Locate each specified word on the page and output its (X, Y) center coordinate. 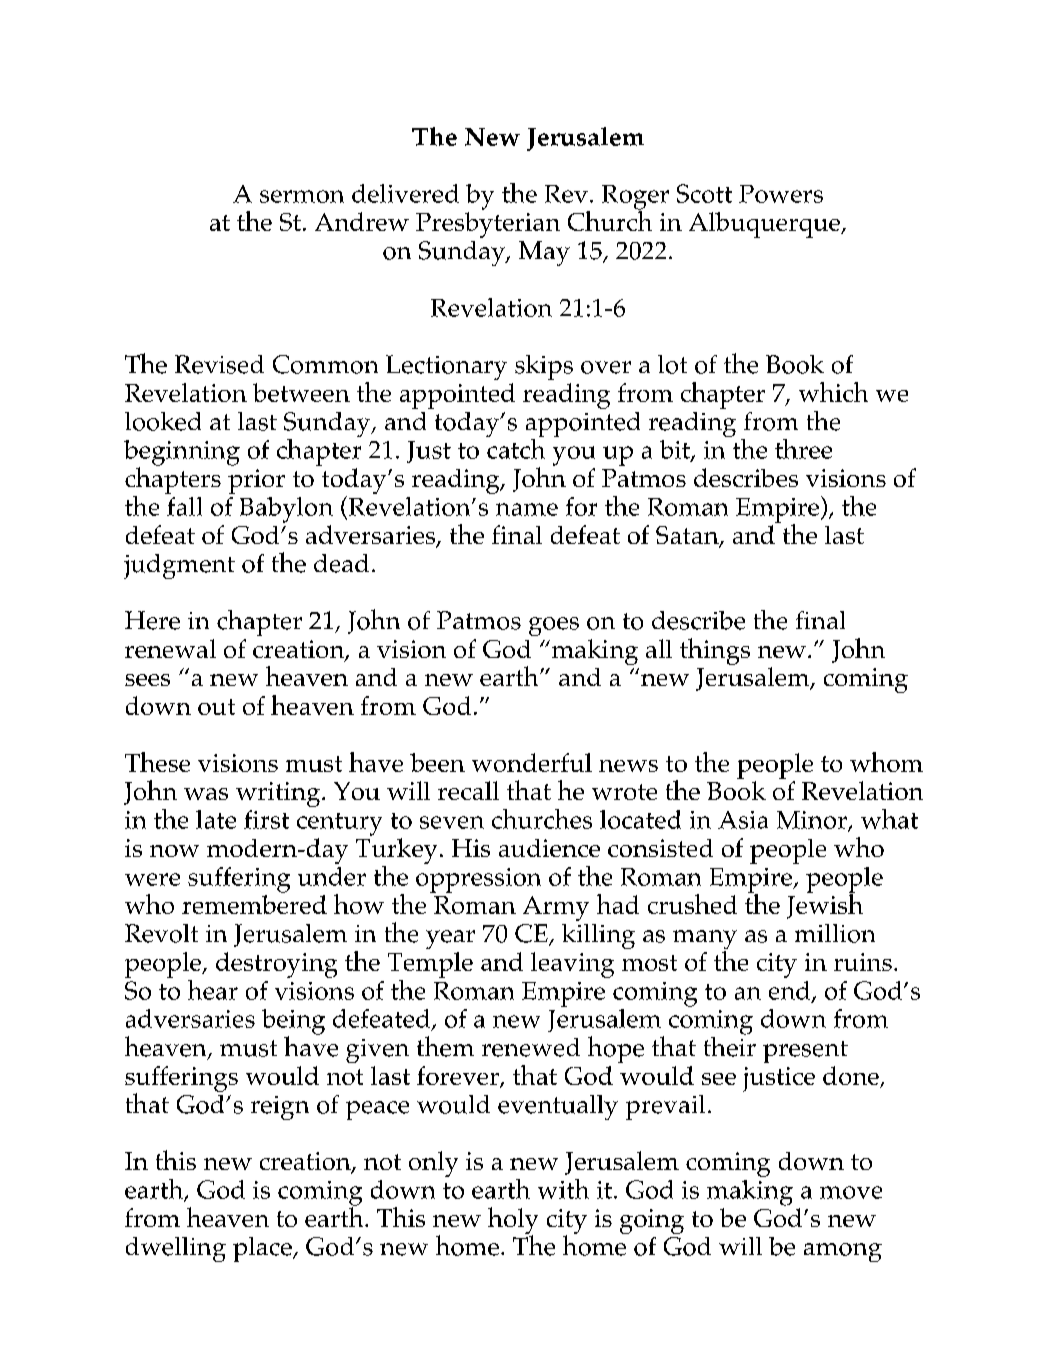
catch (515, 447)
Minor (813, 821)
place (263, 1249)
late (216, 819)
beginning (182, 454)
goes (554, 626)
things (715, 651)
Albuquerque (765, 225)
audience (549, 848)
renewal (170, 648)
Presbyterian (488, 225)
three (803, 449)
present (805, 1052)
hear (213, 990)
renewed (531, 1047)
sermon (302, 196)
